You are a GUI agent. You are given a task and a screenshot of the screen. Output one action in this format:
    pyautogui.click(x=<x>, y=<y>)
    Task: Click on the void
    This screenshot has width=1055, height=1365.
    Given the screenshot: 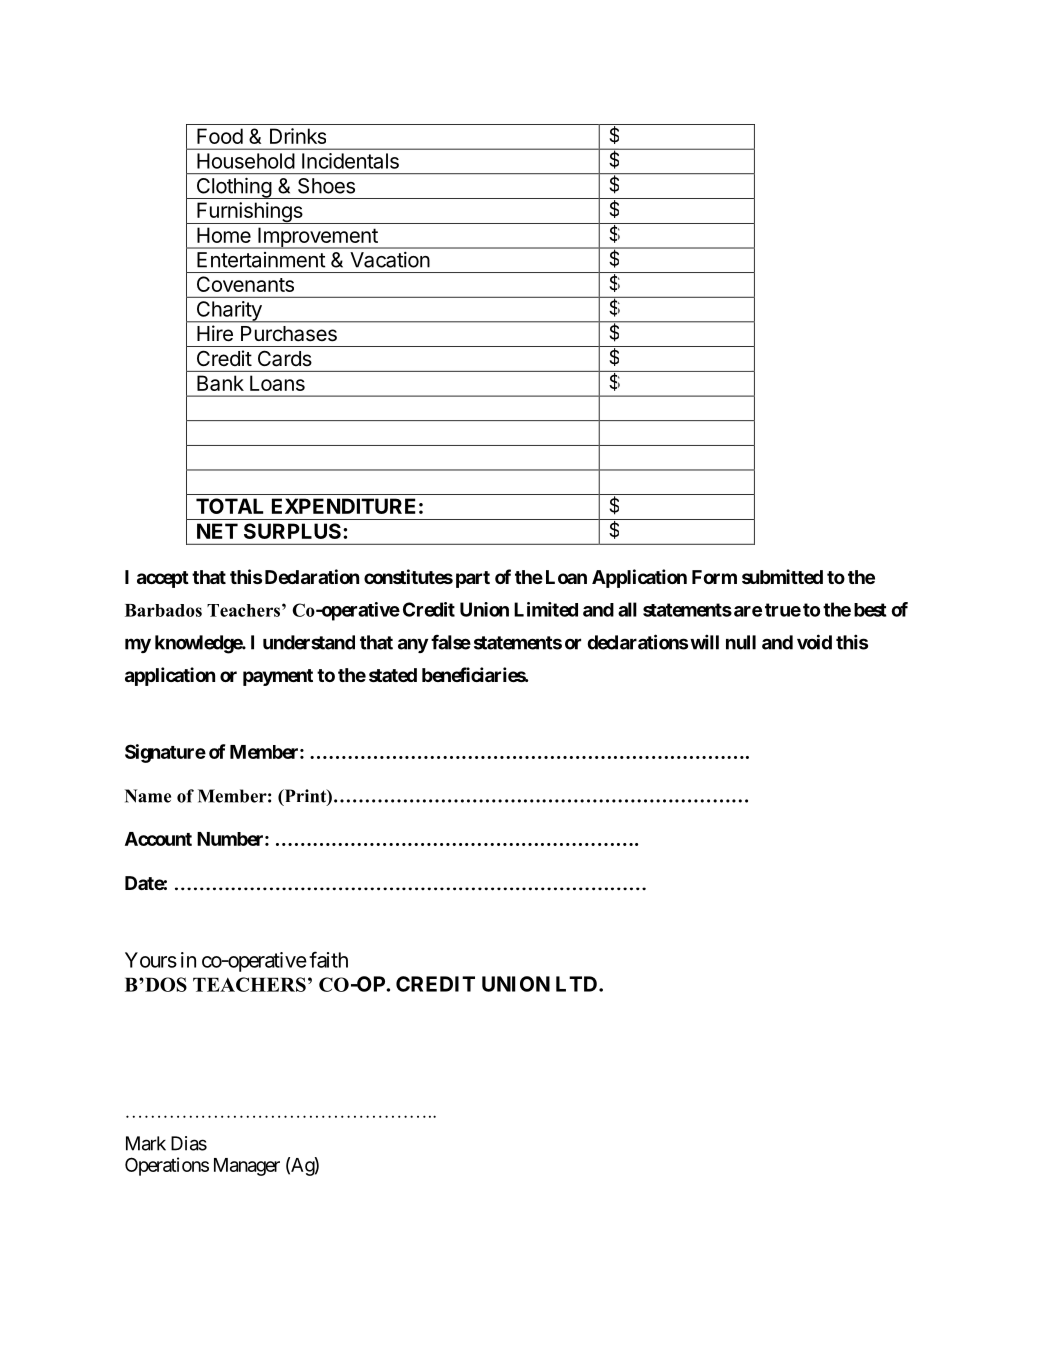 What is the action you would take?
    pyautogui.click(x=814, y=642)
